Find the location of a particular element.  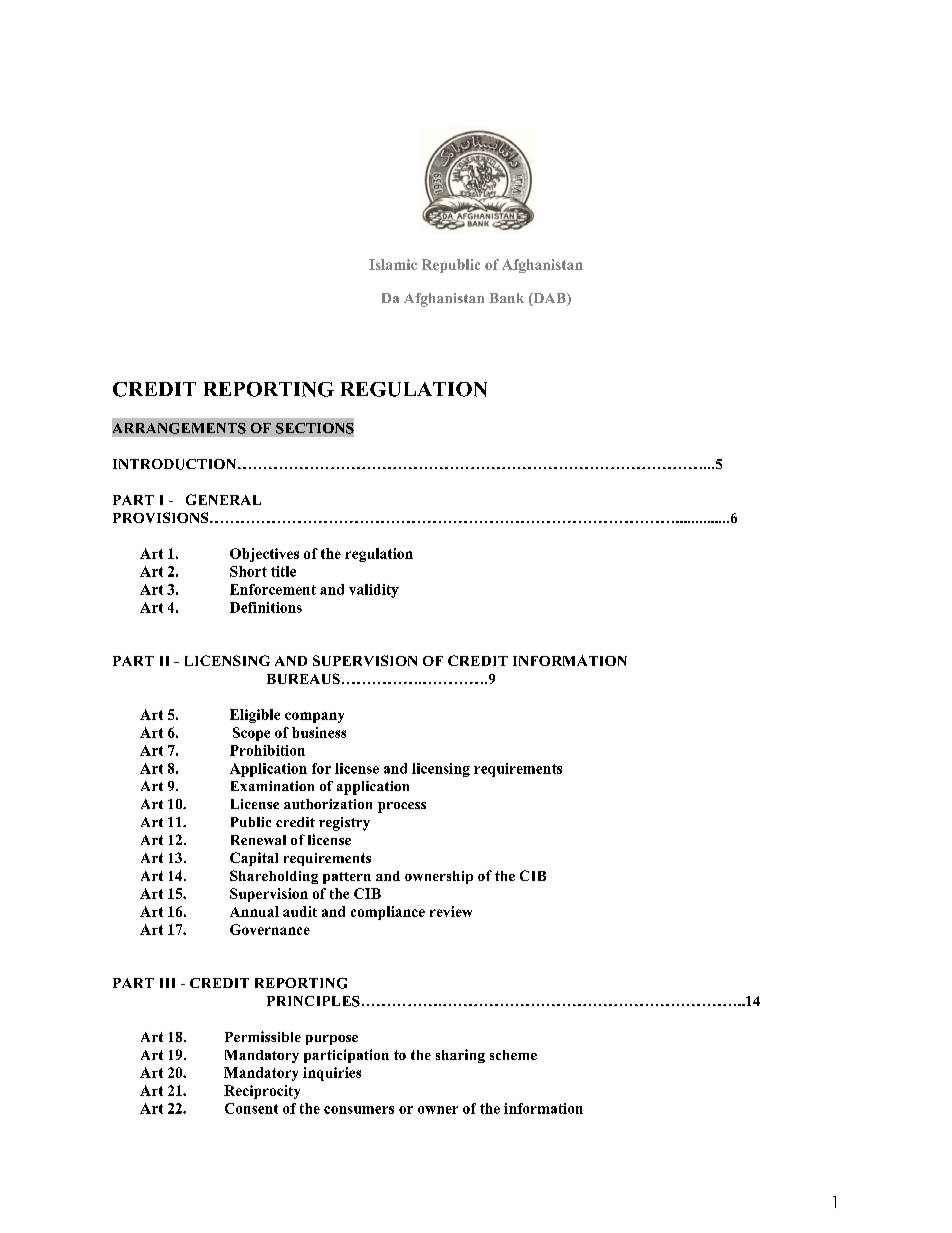

Consent is located at coordinates (251, 1108).
